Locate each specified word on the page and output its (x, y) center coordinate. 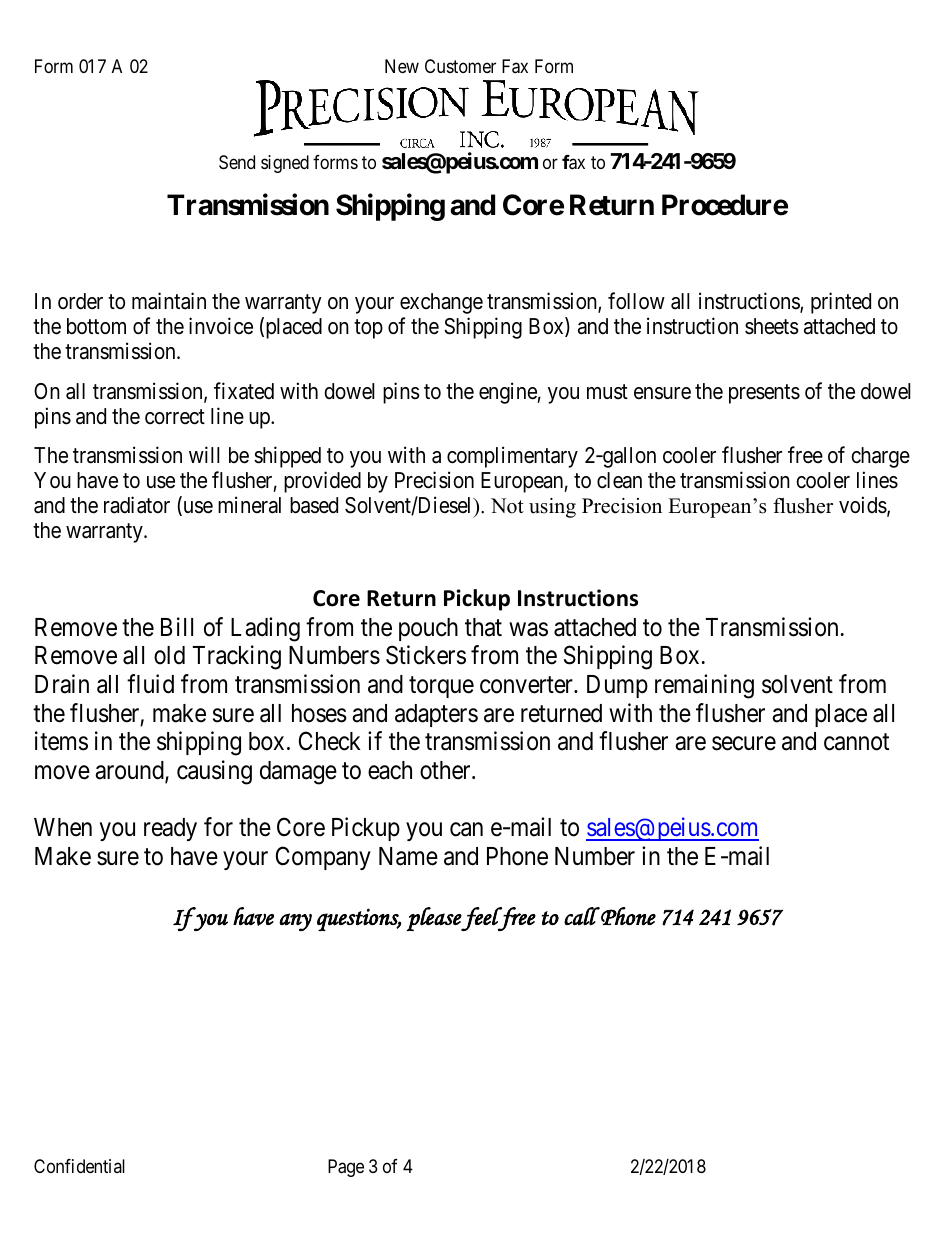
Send (237, 162)
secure (744, 744)
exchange (441, 303)
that (483, 627)
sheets (772, 326)
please (434, 919)
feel (482, 919)
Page (346, 1168)
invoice (221, 326)
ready (170, 829)
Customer (460, 66)
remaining (704, 686)
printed (841, 303)
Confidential (79, 1166)
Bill (177, 626)
